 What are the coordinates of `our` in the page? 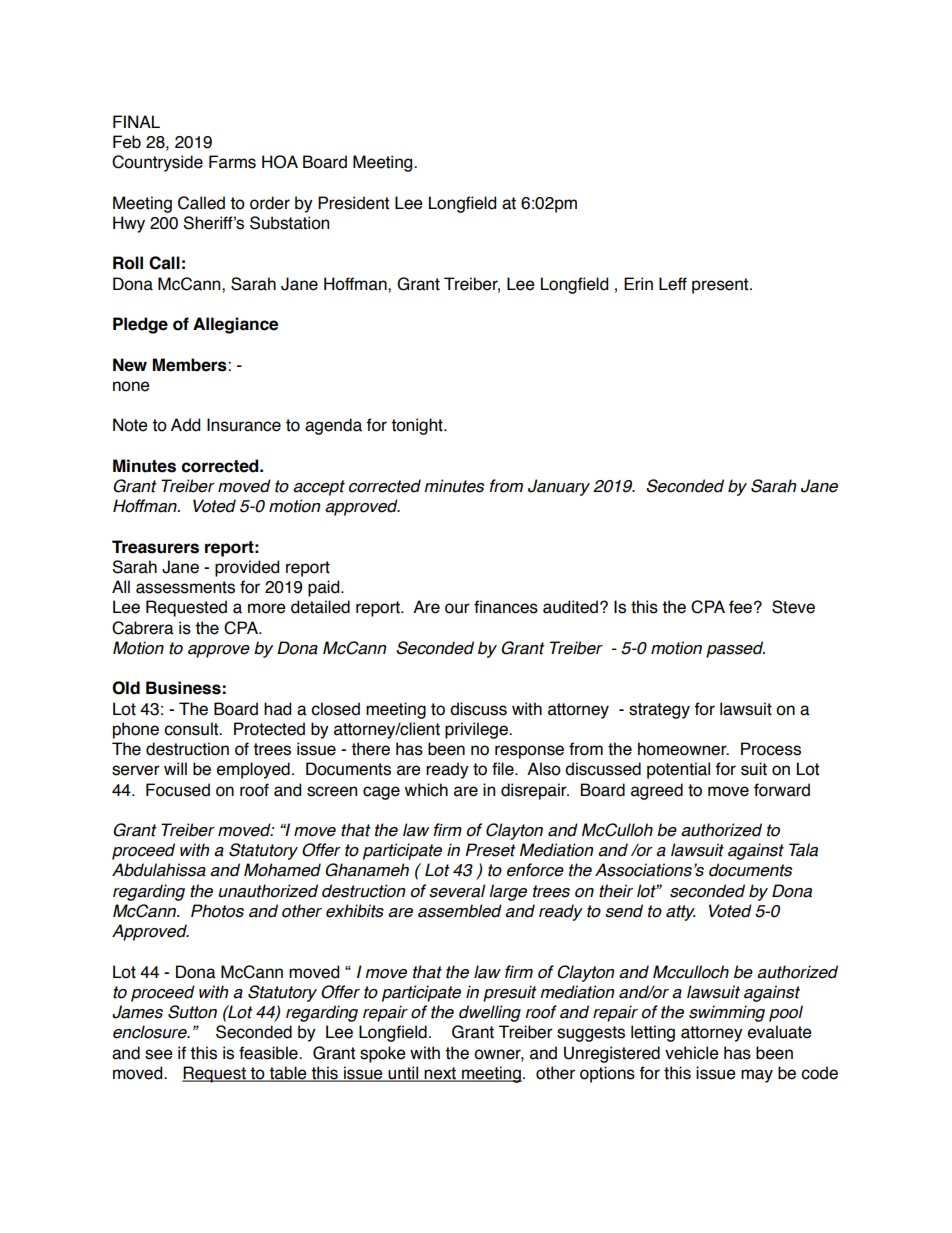 It's located at (457, 608).
